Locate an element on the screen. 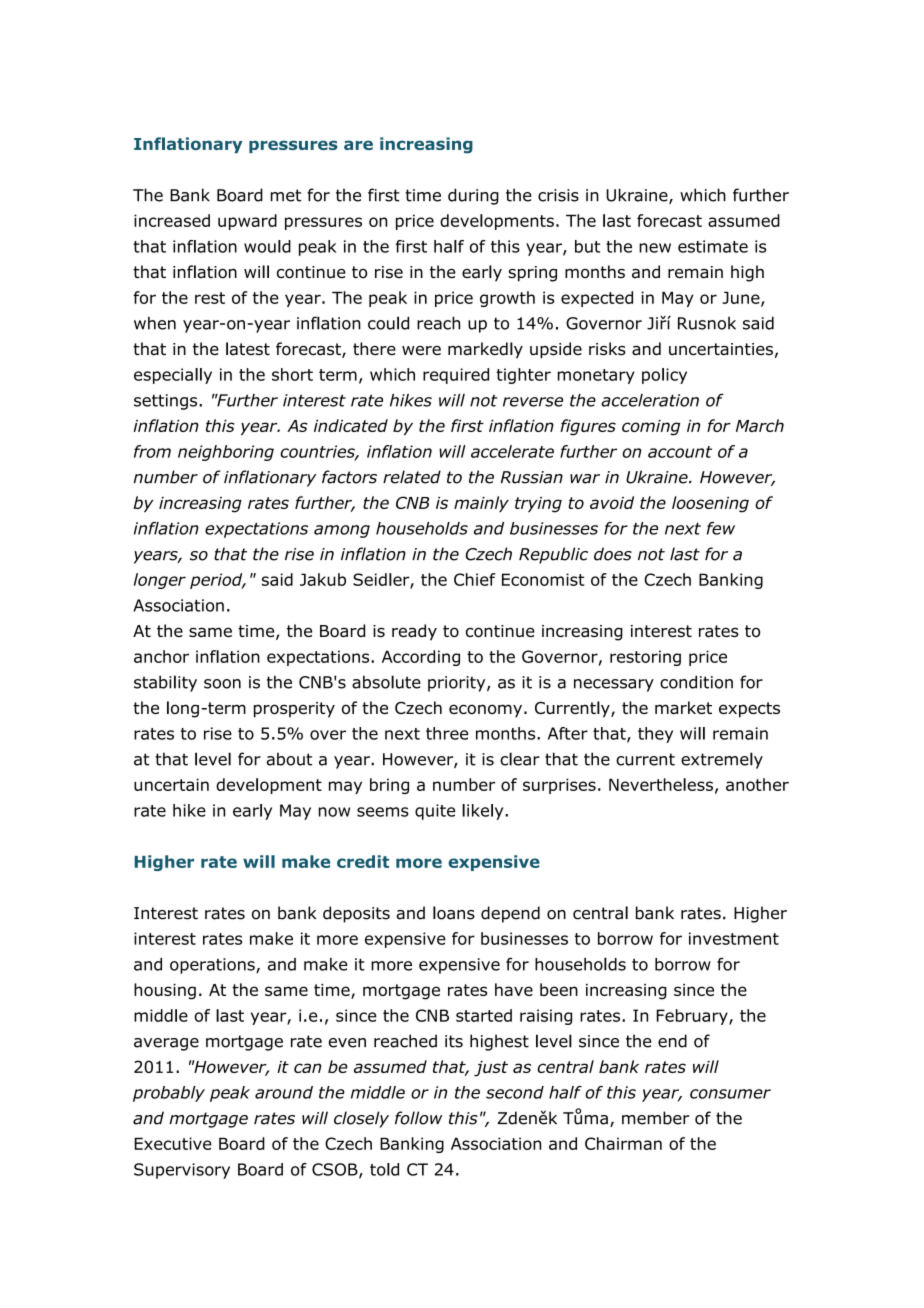  Executive is located at coordinates (173, 1143).
